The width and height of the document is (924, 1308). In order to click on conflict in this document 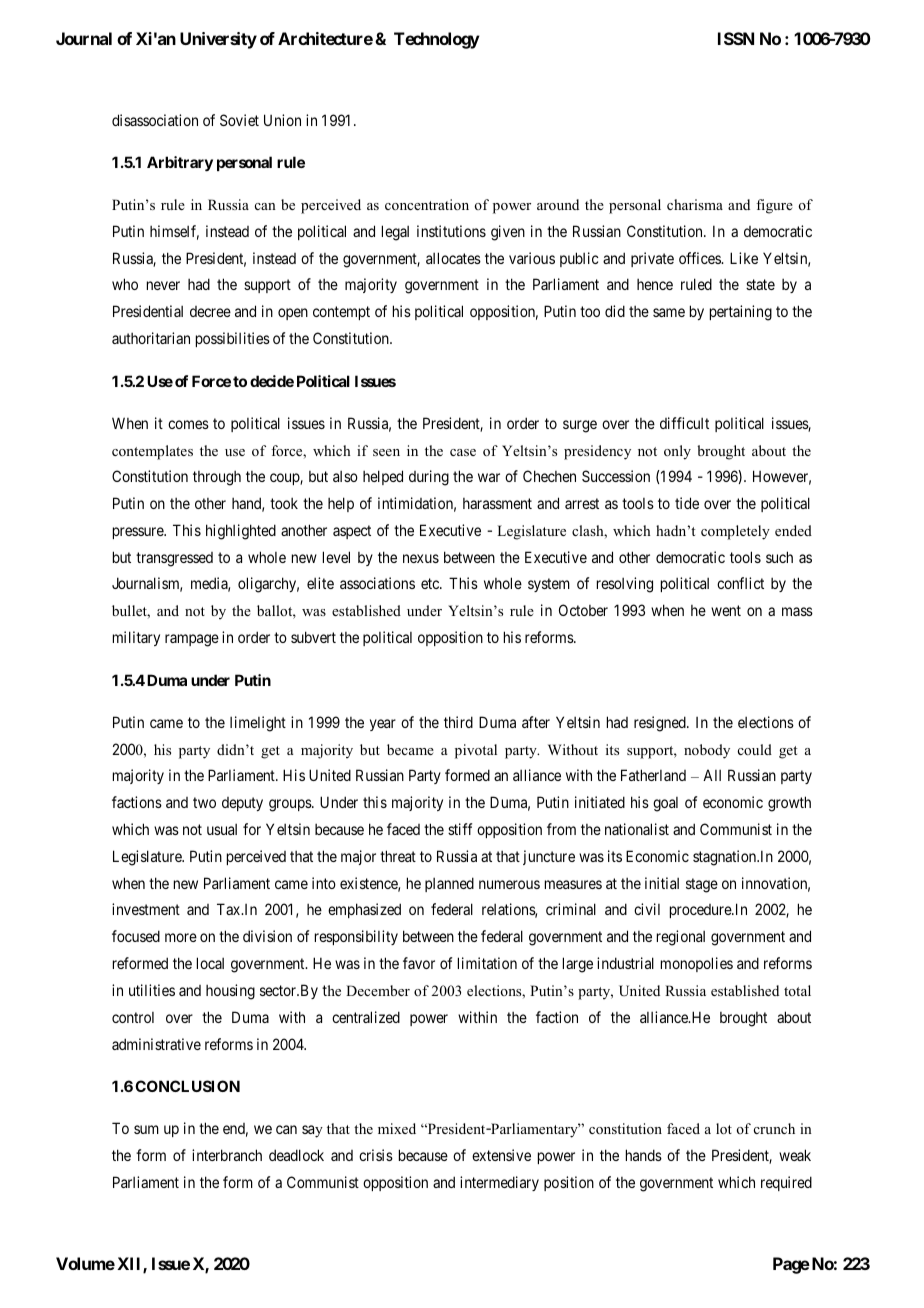, I will do `click(740, 583)`.
